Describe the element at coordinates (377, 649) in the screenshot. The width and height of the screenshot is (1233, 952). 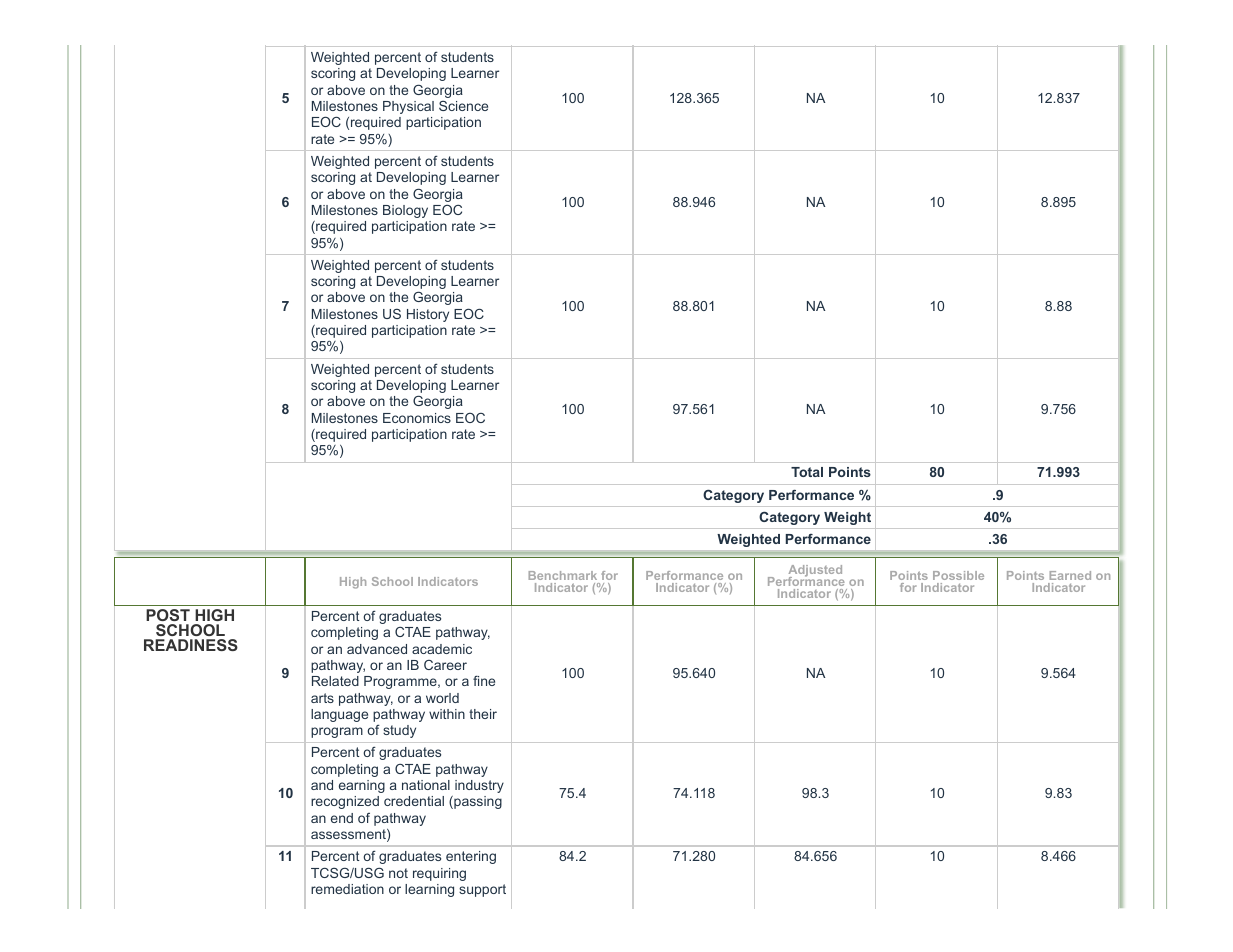
I see `advanced` at that location.
